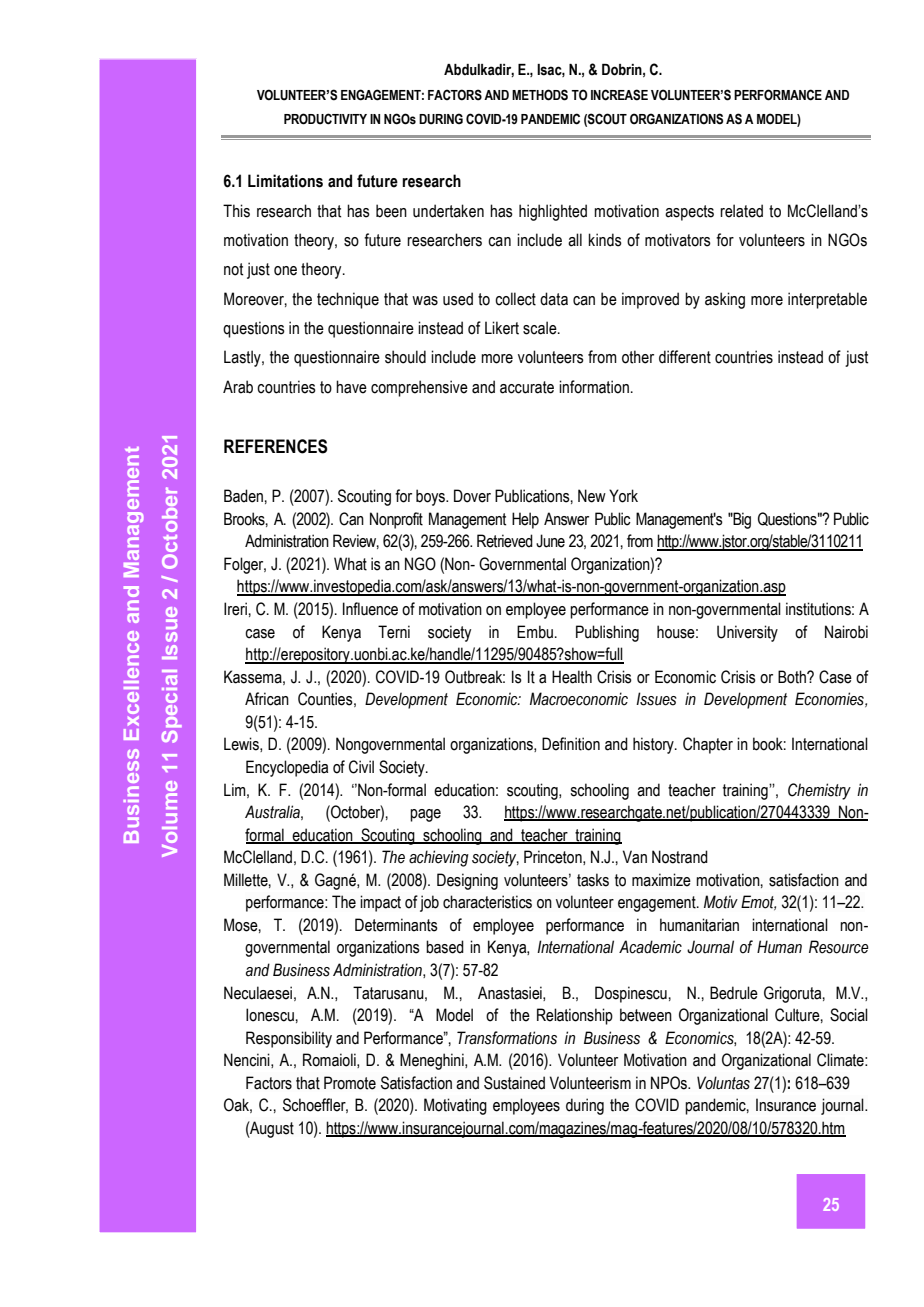 Image resolution: width=924 pixels, height=1307 pixels. I want to click on University, so click(747, 633).
